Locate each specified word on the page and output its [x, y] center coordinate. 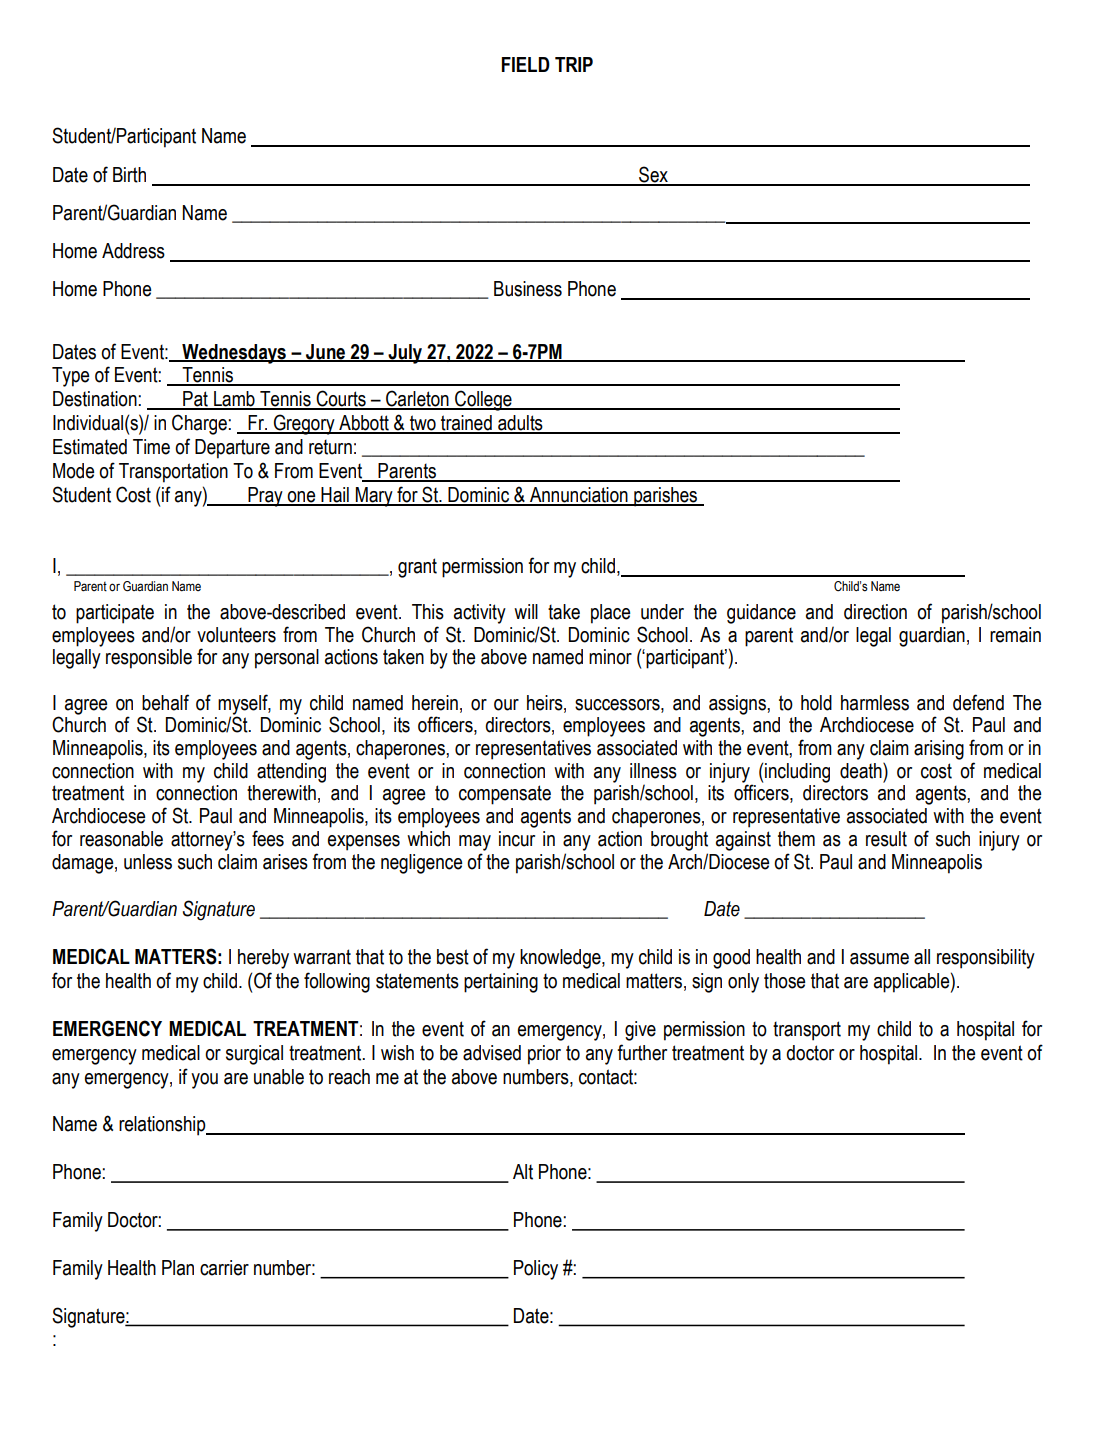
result [886, 839]
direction [875, 612]
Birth [129, 175]
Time [151, 447]
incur [517, 839]
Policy [536, 1270]
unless [148, 862]
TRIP [574, 64]
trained [466, 424]
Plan [178, 1268]
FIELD [526, 64]
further [642, 1052]
